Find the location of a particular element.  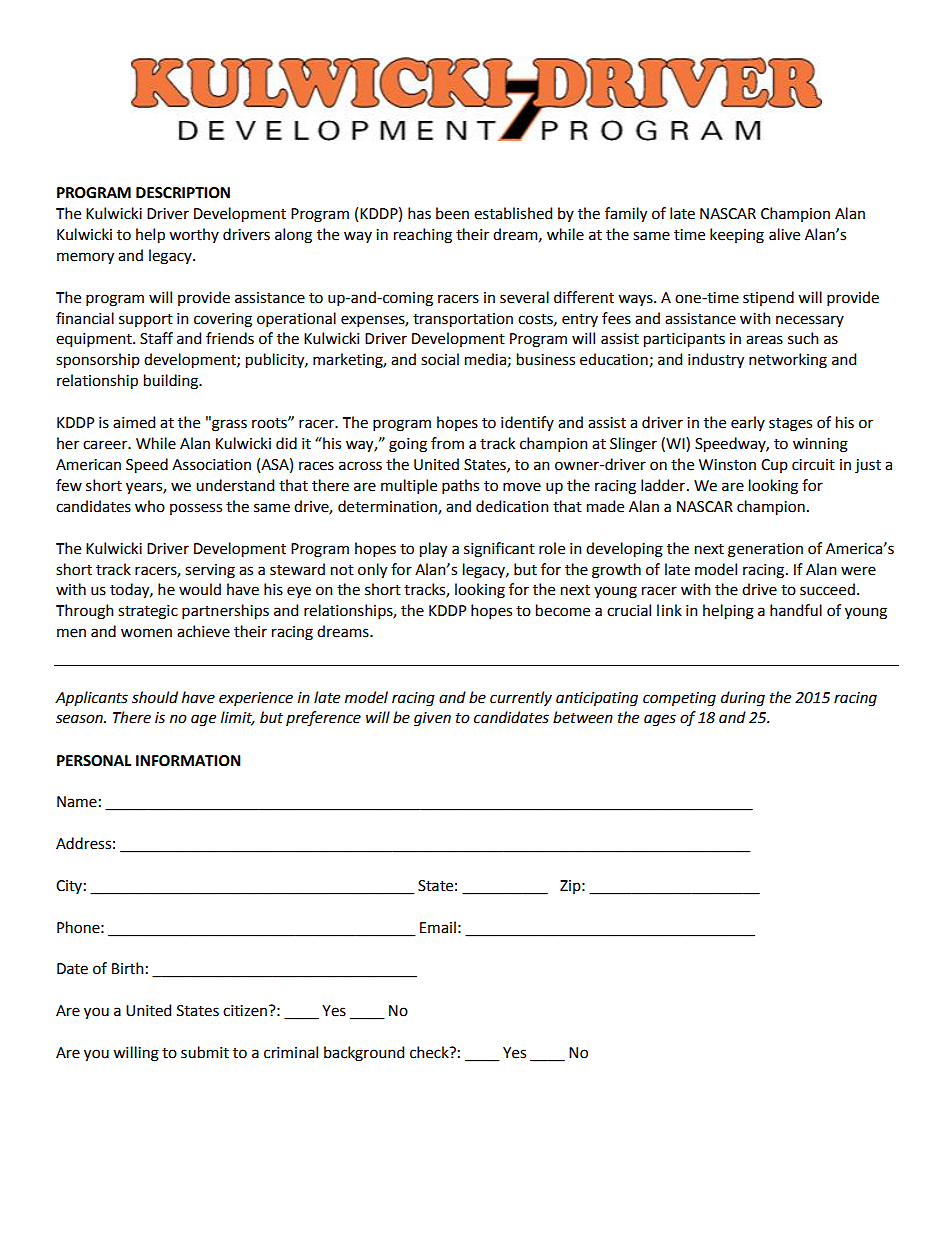

during is located at coordinates (743, 699).
